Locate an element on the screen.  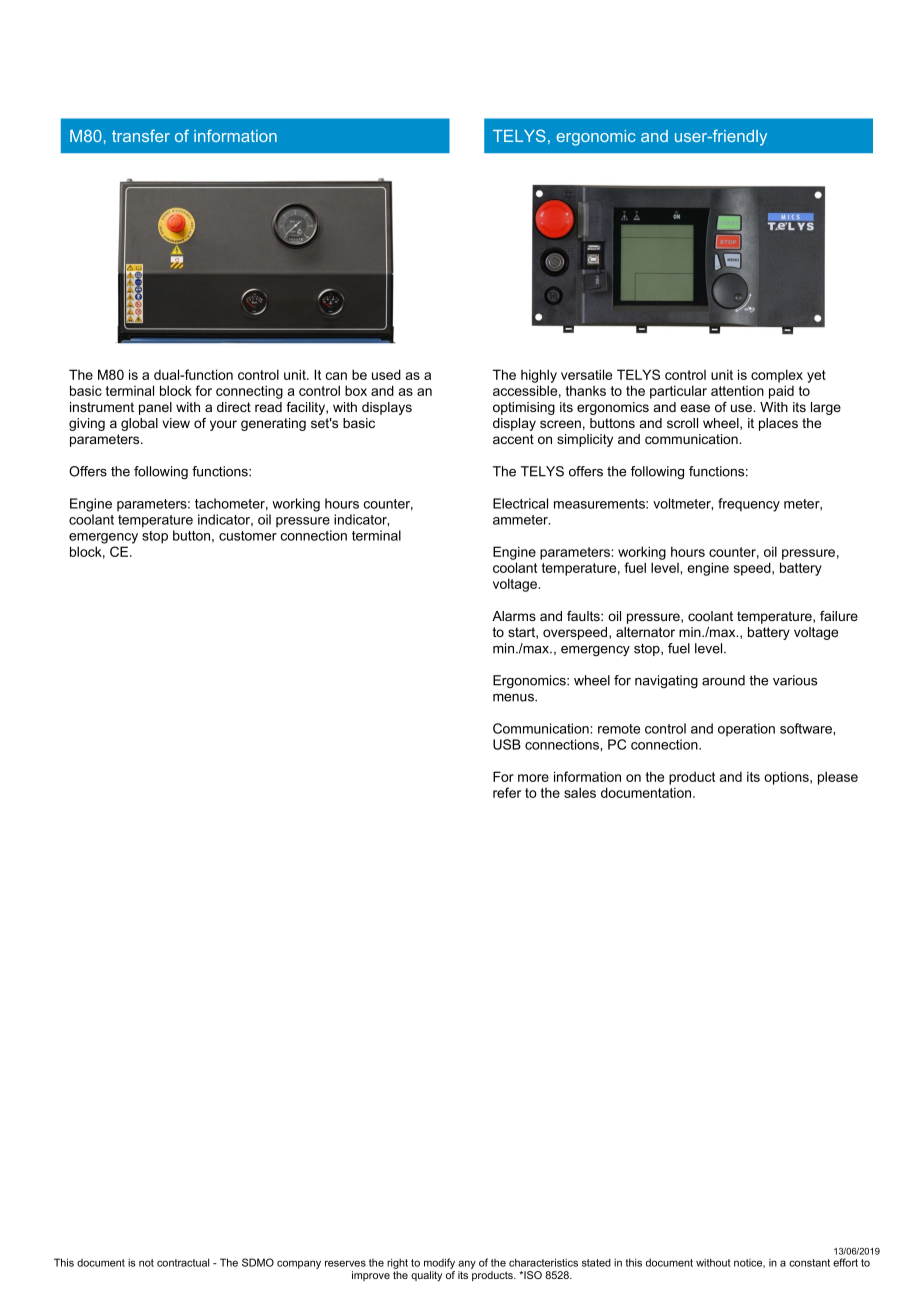
used is located at coordinates (386, 374).
